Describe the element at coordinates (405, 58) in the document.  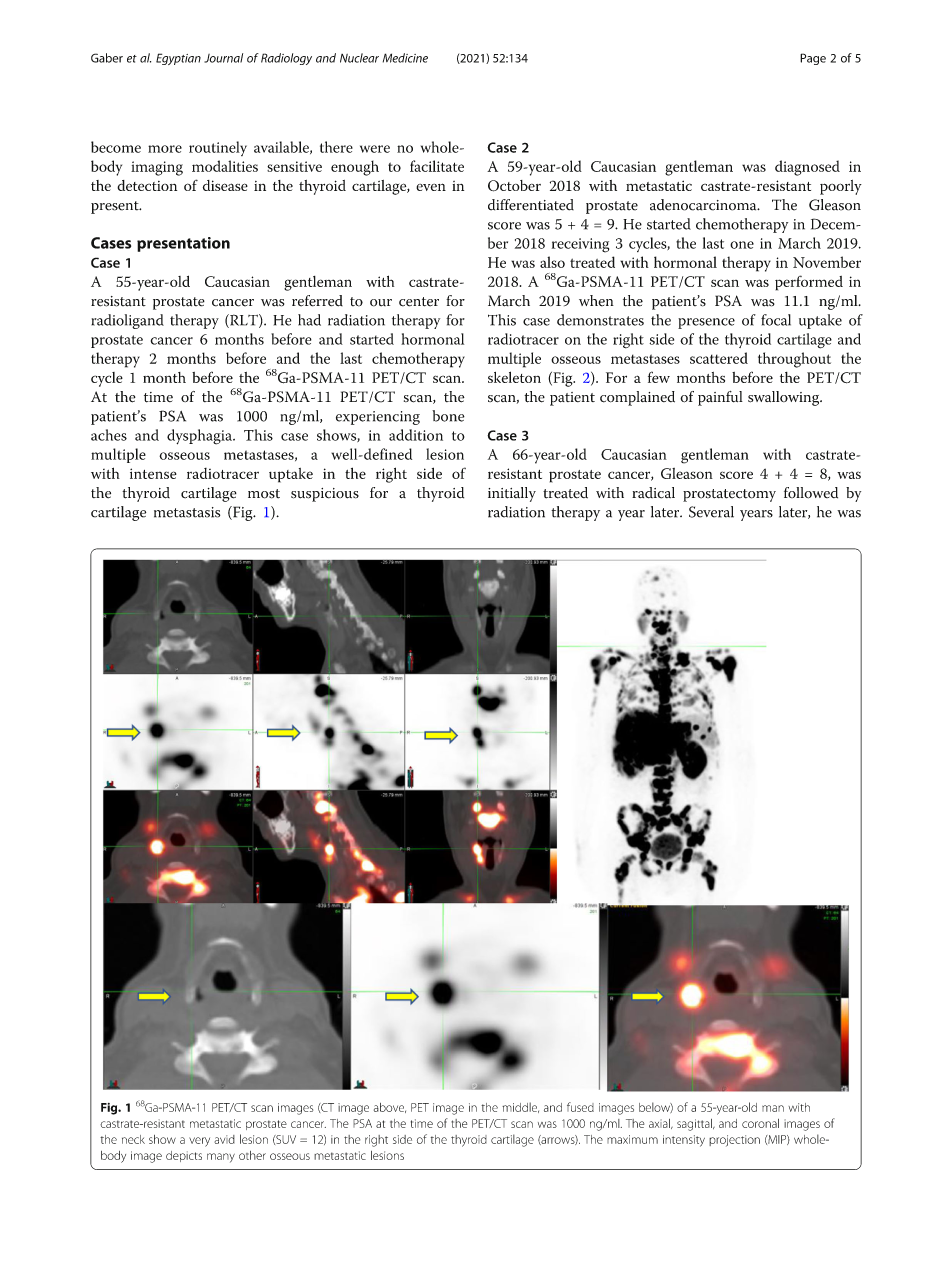
I see `Medicine` at that location.
